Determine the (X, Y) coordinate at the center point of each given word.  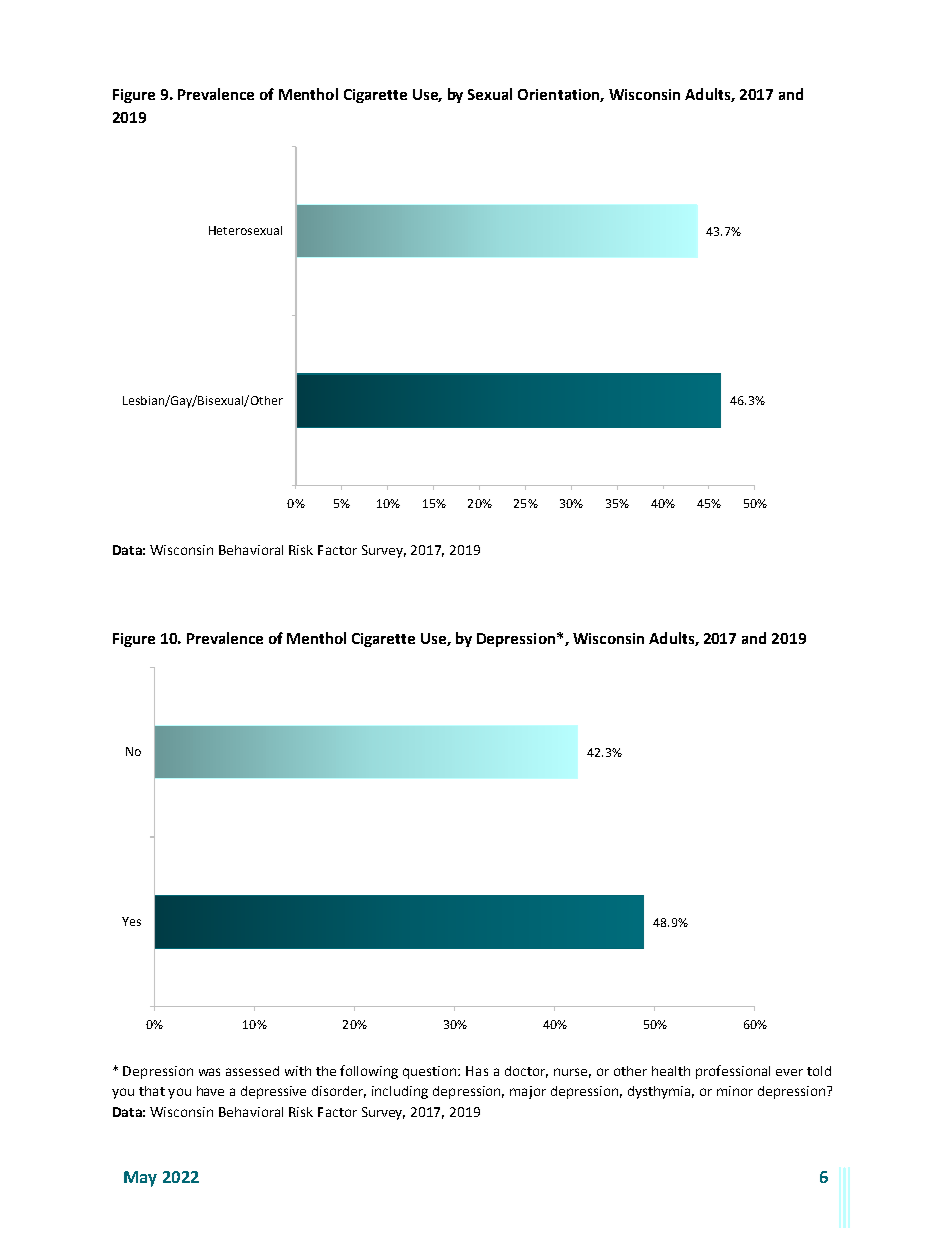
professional (733, 1072)
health (671, 1071)
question (431, 1072)
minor (735, 1091)
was (209, 1072)
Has (477, 1071)
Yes (131, 921)
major (528, 1092)
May (140, 1179)
